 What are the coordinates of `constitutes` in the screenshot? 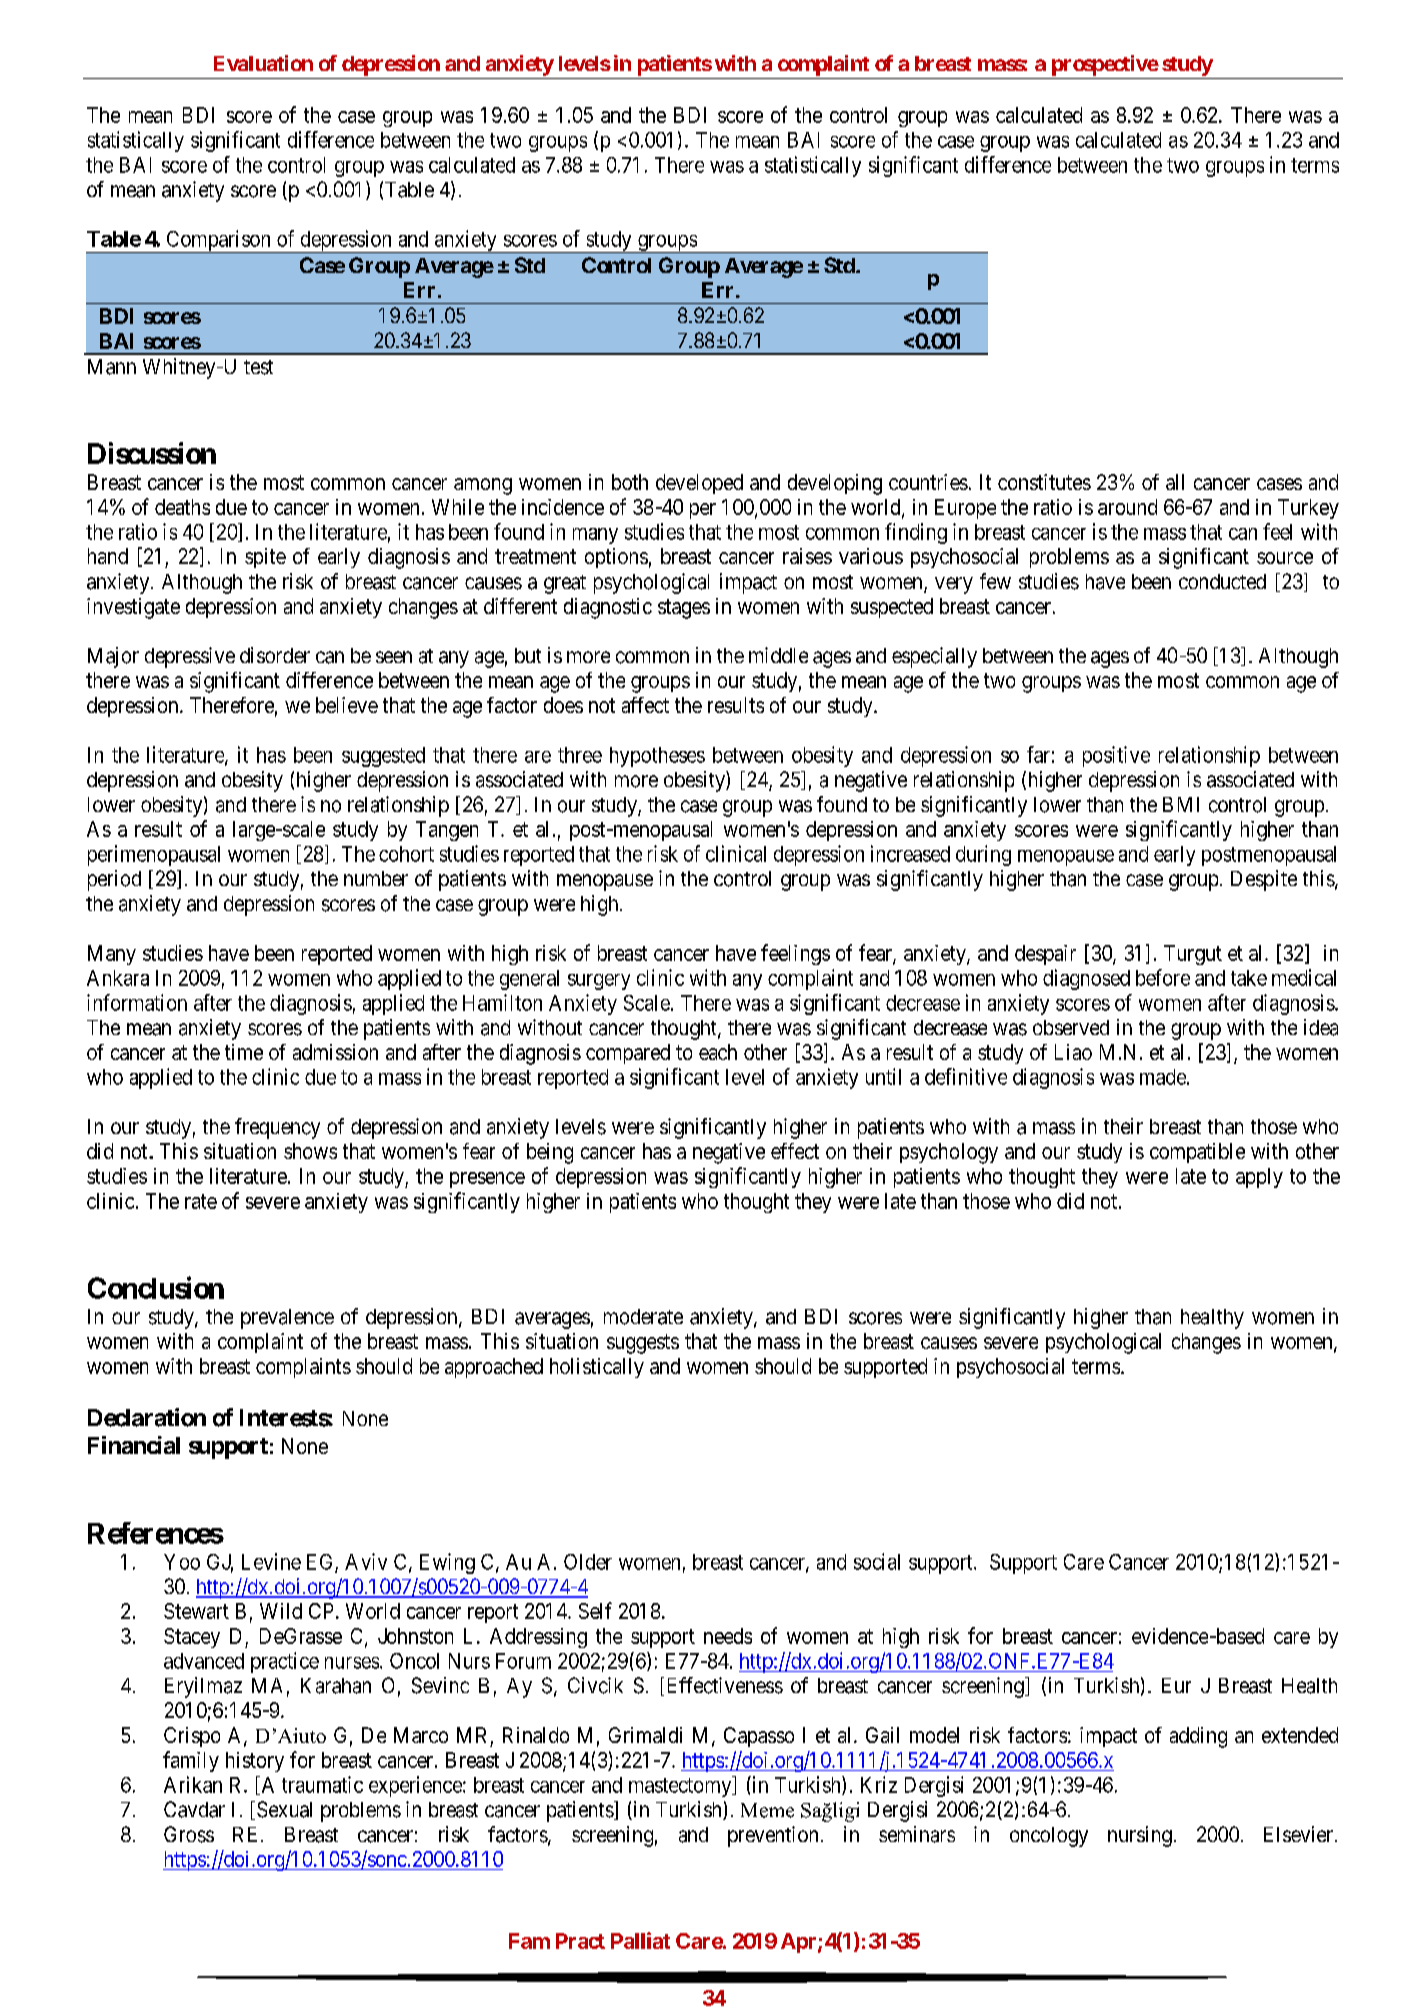 It's located at (1044, 482).
